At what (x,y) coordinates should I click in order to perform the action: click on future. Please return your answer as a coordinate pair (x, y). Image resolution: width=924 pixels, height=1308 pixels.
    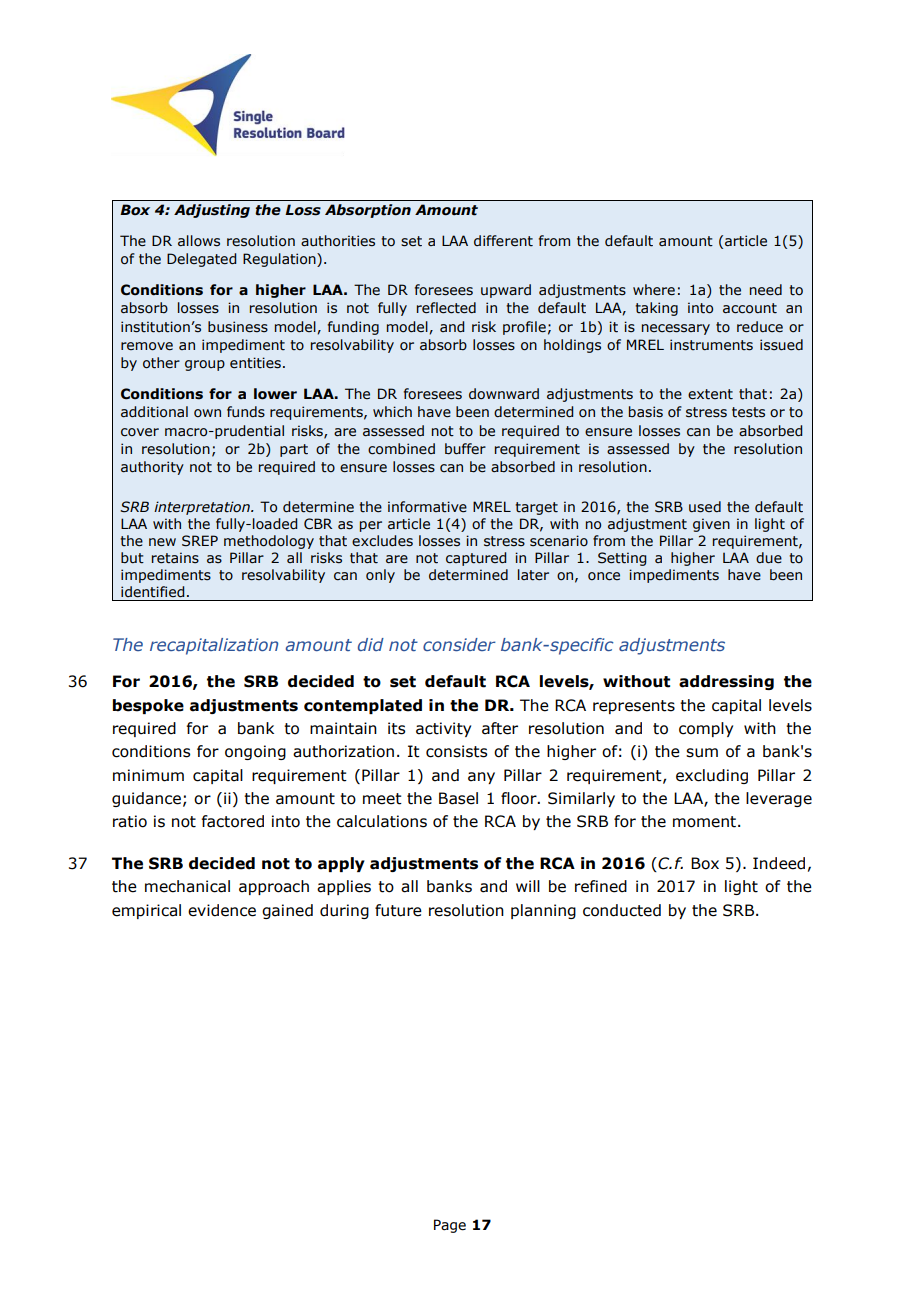
    Looking at the image, I should click on (398, 910).
